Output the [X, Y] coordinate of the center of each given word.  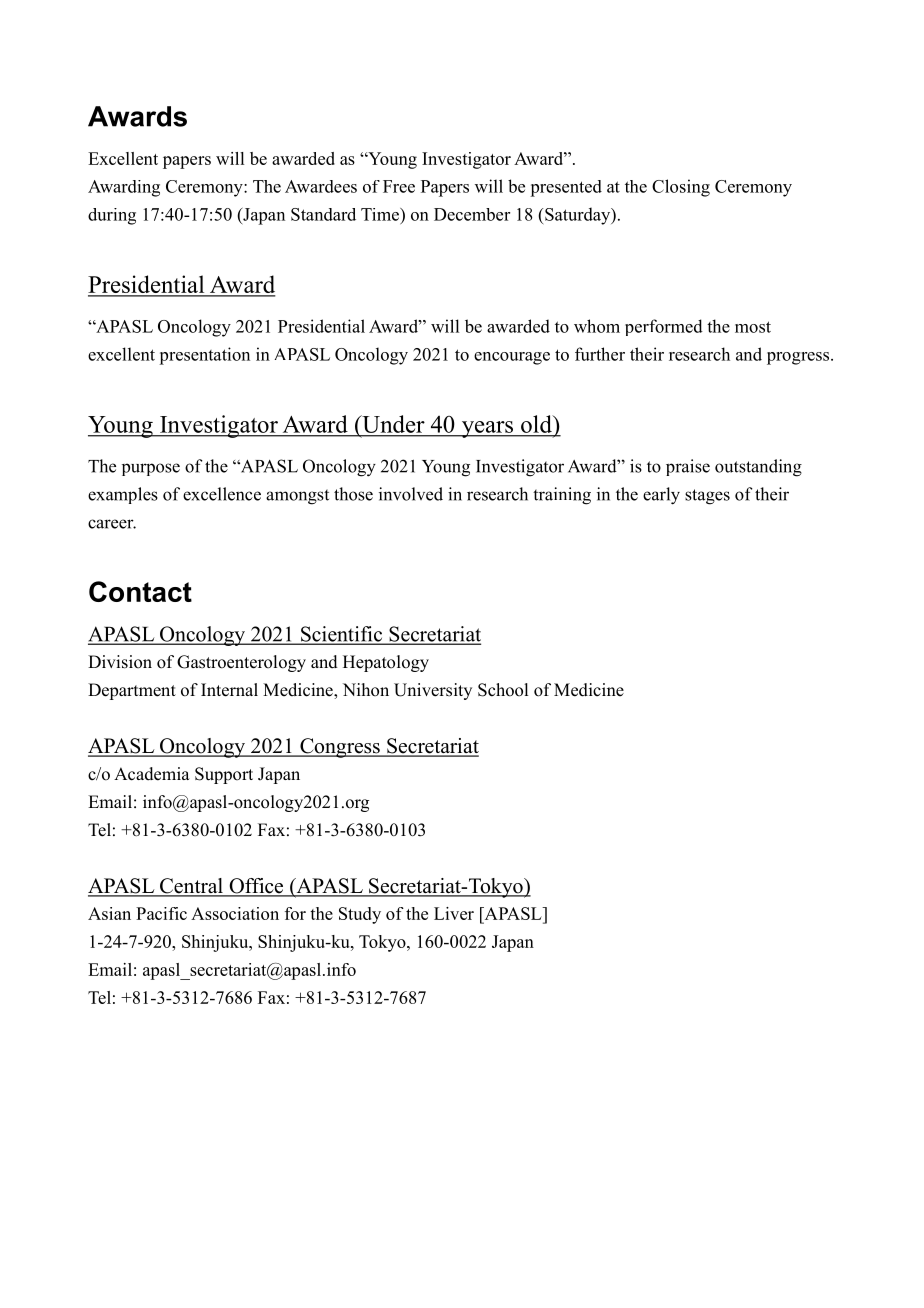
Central [191, 887]
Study [360, 915]
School [503, 690]
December [472, 214]
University [433, 691]
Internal [229, 690]
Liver [454, 913]
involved [411, 494]
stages [707, 497]
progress [799, 358]
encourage [512, 358]
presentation [204, 356]
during [112, 216]
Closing [681, 188]
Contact [140, 591]
